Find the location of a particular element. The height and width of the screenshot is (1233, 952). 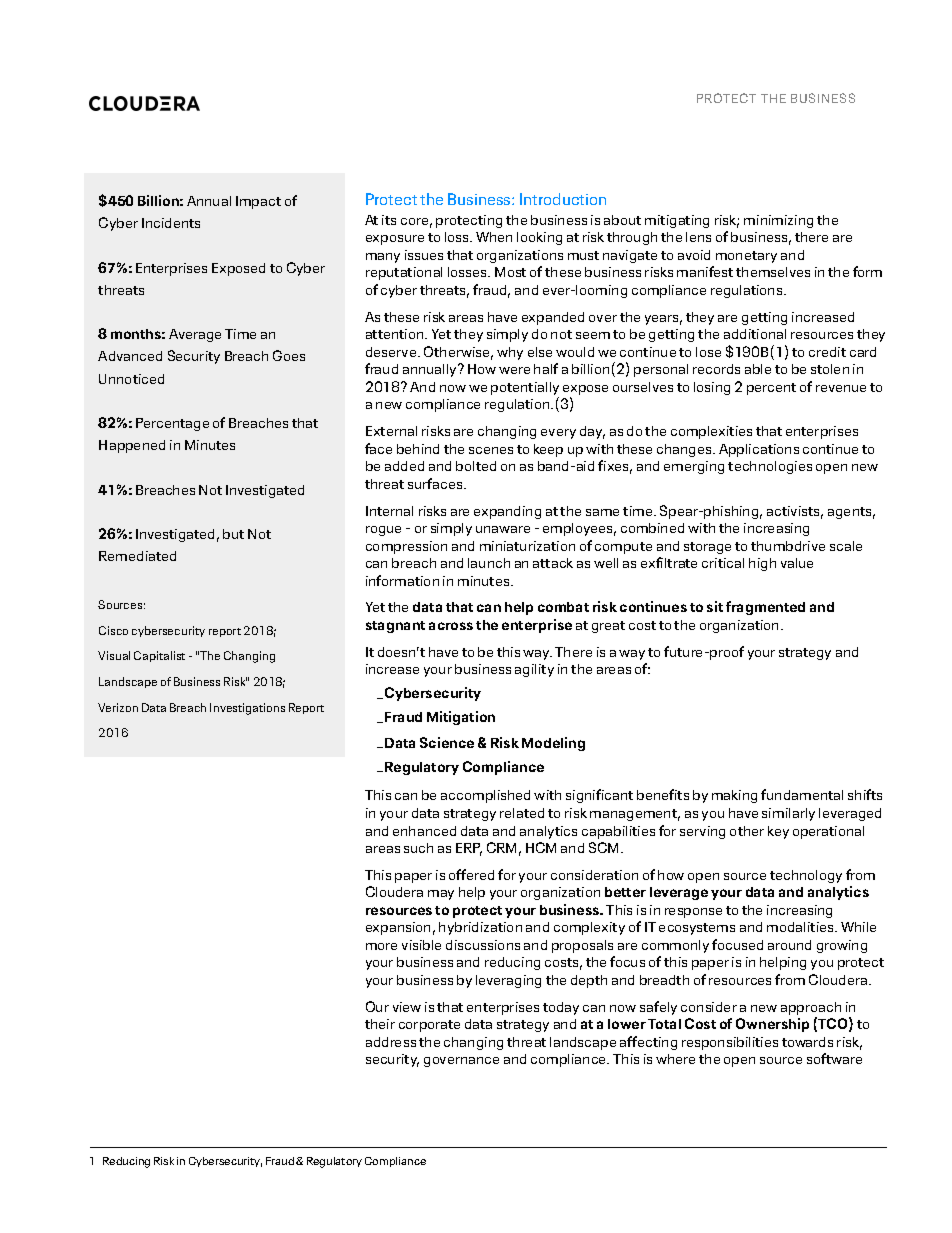

but is located at coordinates (233, 534).
